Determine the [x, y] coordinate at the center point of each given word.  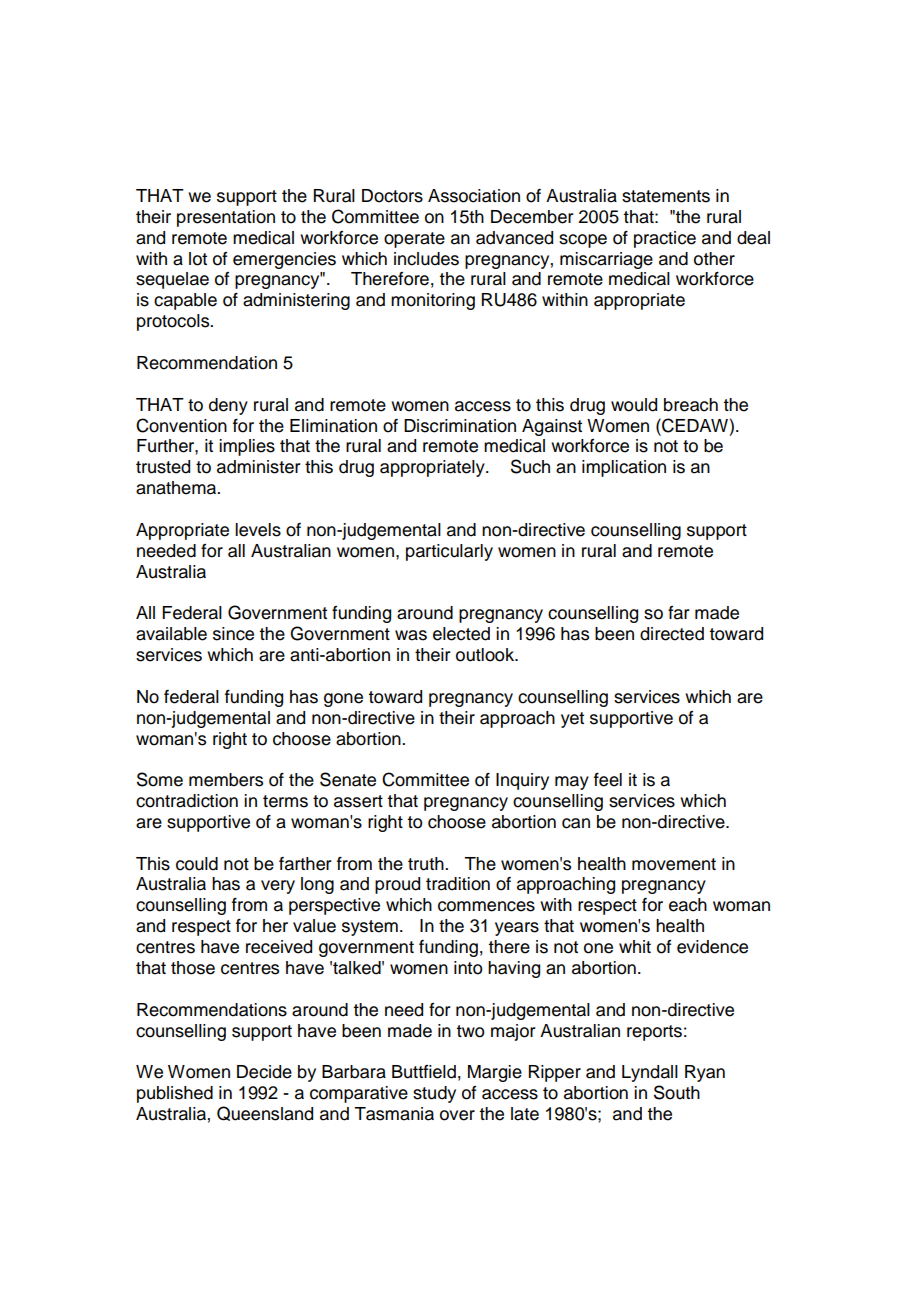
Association [474, 196]
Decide [264, 1072]
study [434, 1094]
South [677, 1092]
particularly [449, 552]
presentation [226, 218]
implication [624, 468]
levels [258, 530]
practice [665, 239]
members [226, 780]
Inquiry [522, 781]
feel [608, 780]
